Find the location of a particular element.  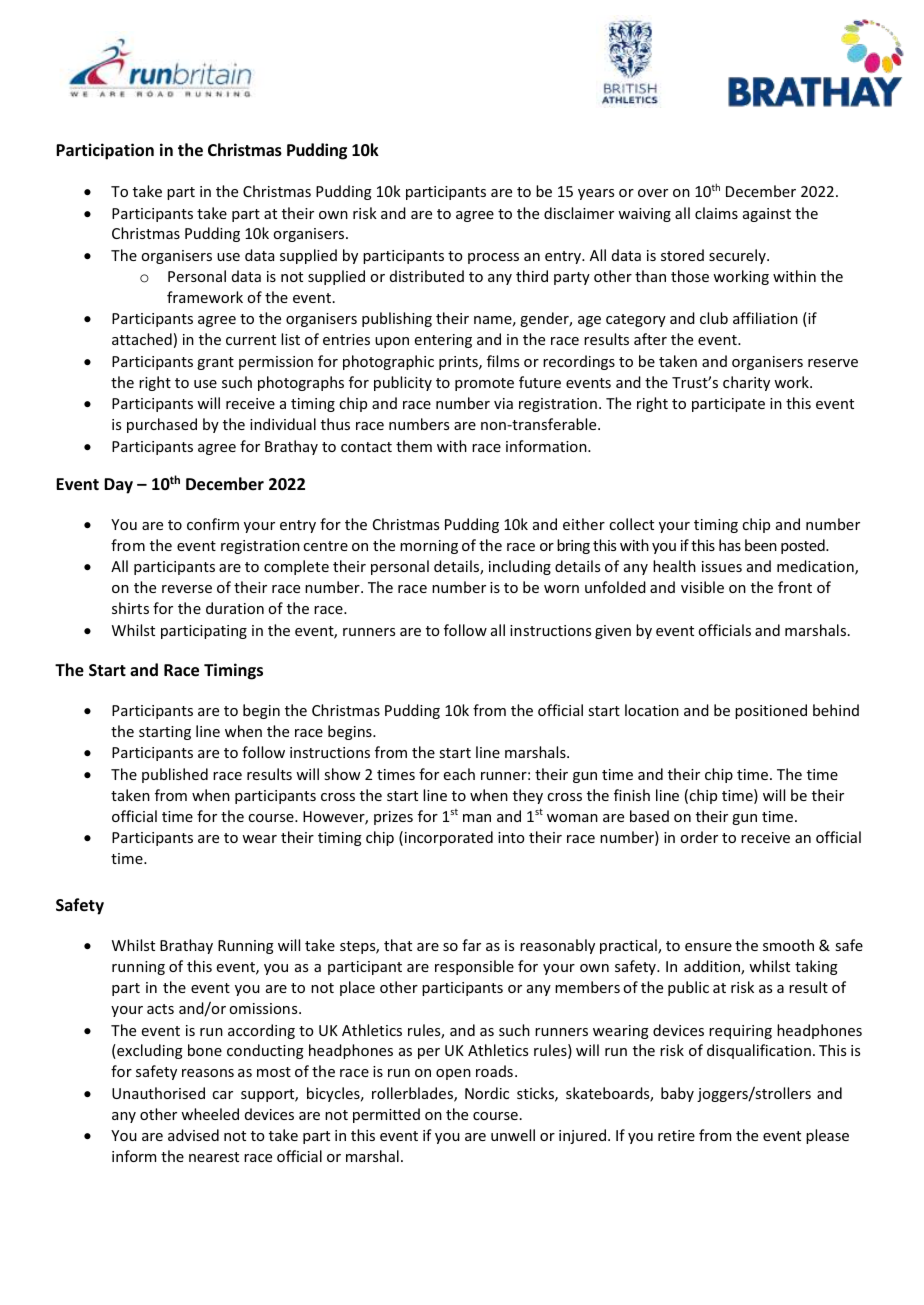

advised is located at coordinates (193, 1135).
